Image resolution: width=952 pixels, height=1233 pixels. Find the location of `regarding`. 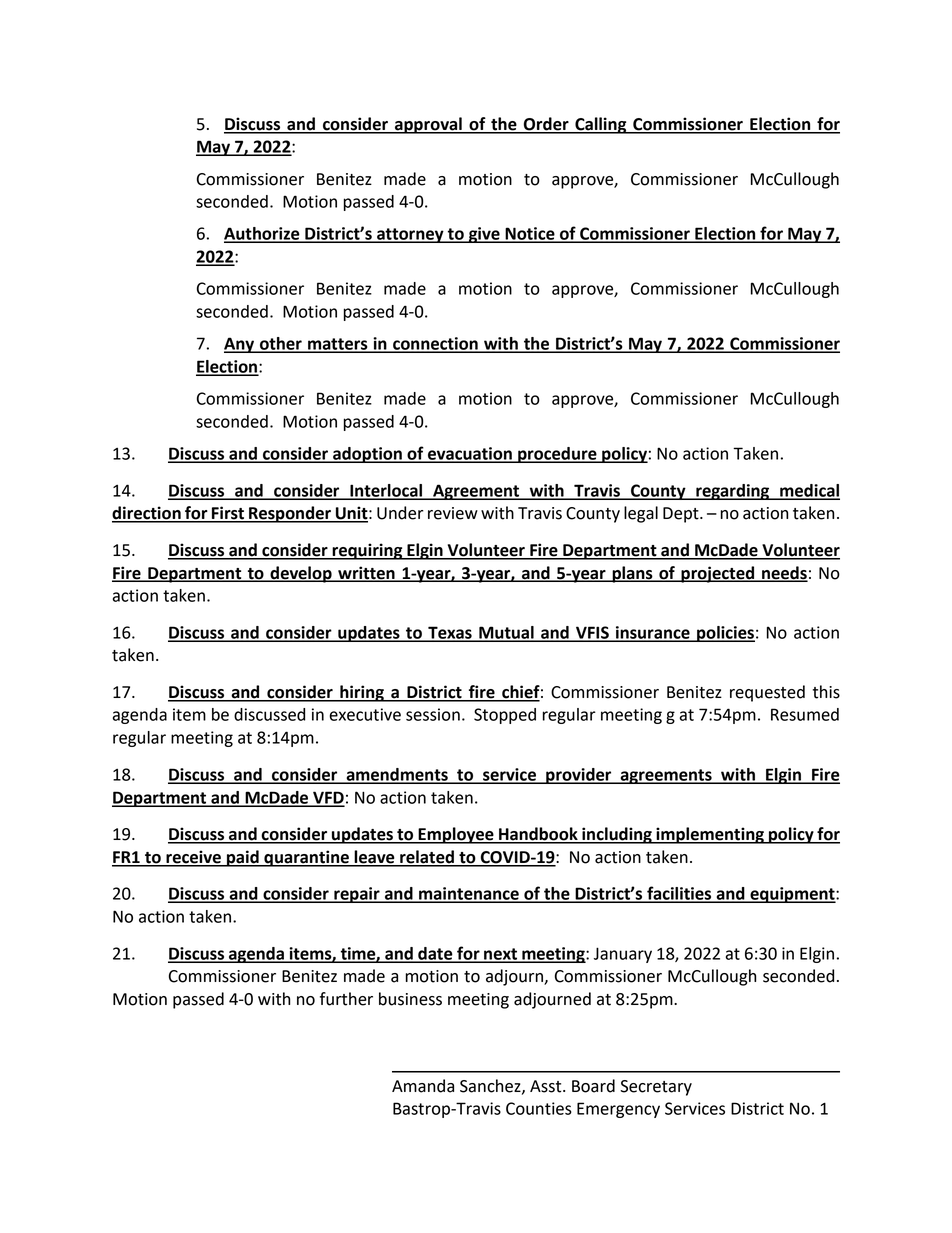

regarding is located at coordinates (733, 492).
